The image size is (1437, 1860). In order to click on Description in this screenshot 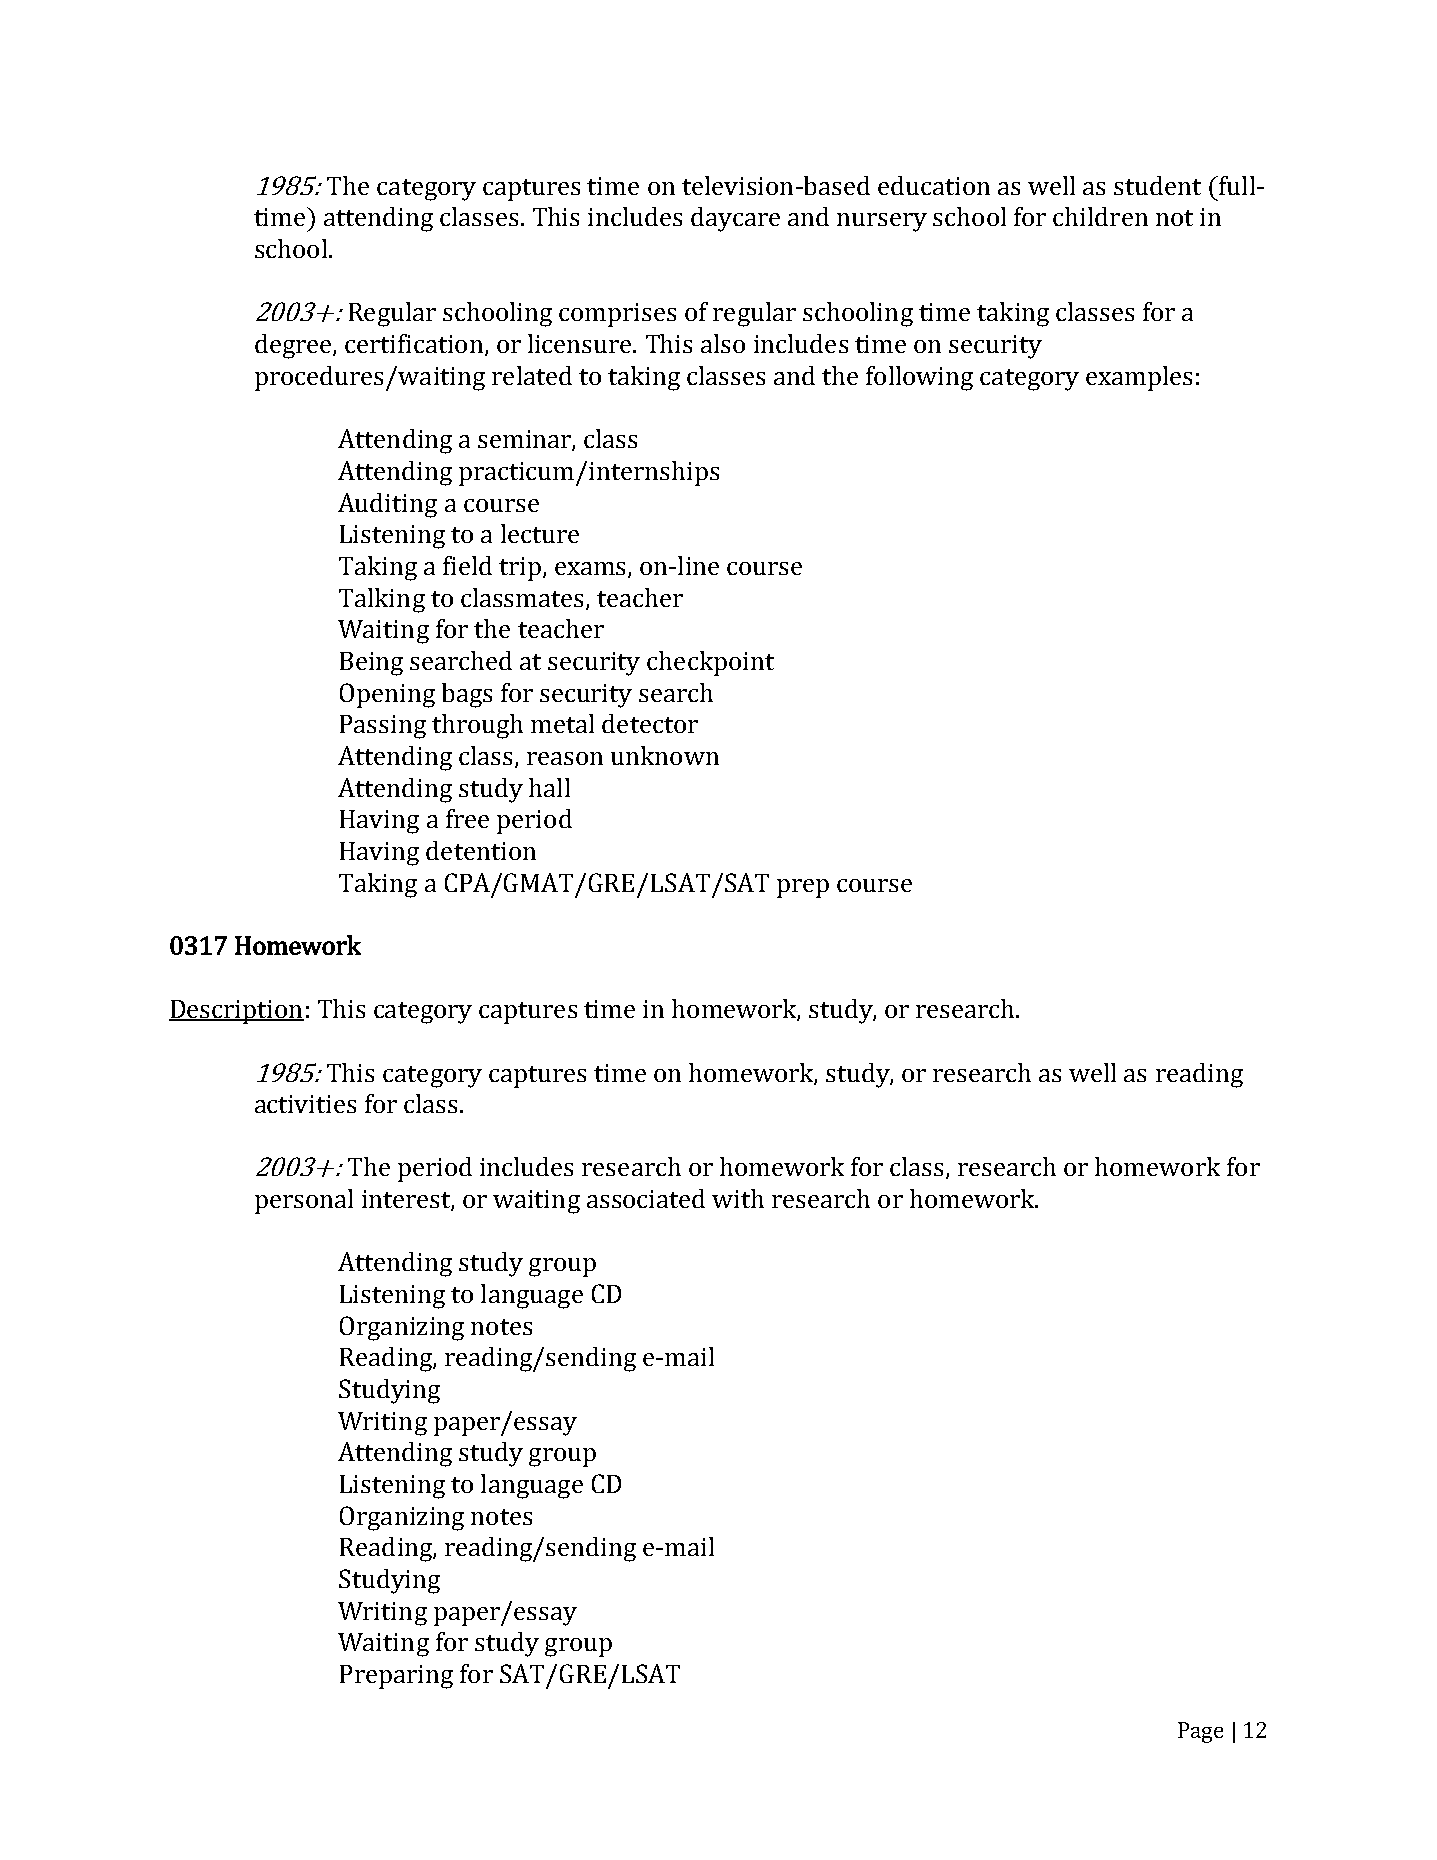, I will do `click(236, 1012)`.
